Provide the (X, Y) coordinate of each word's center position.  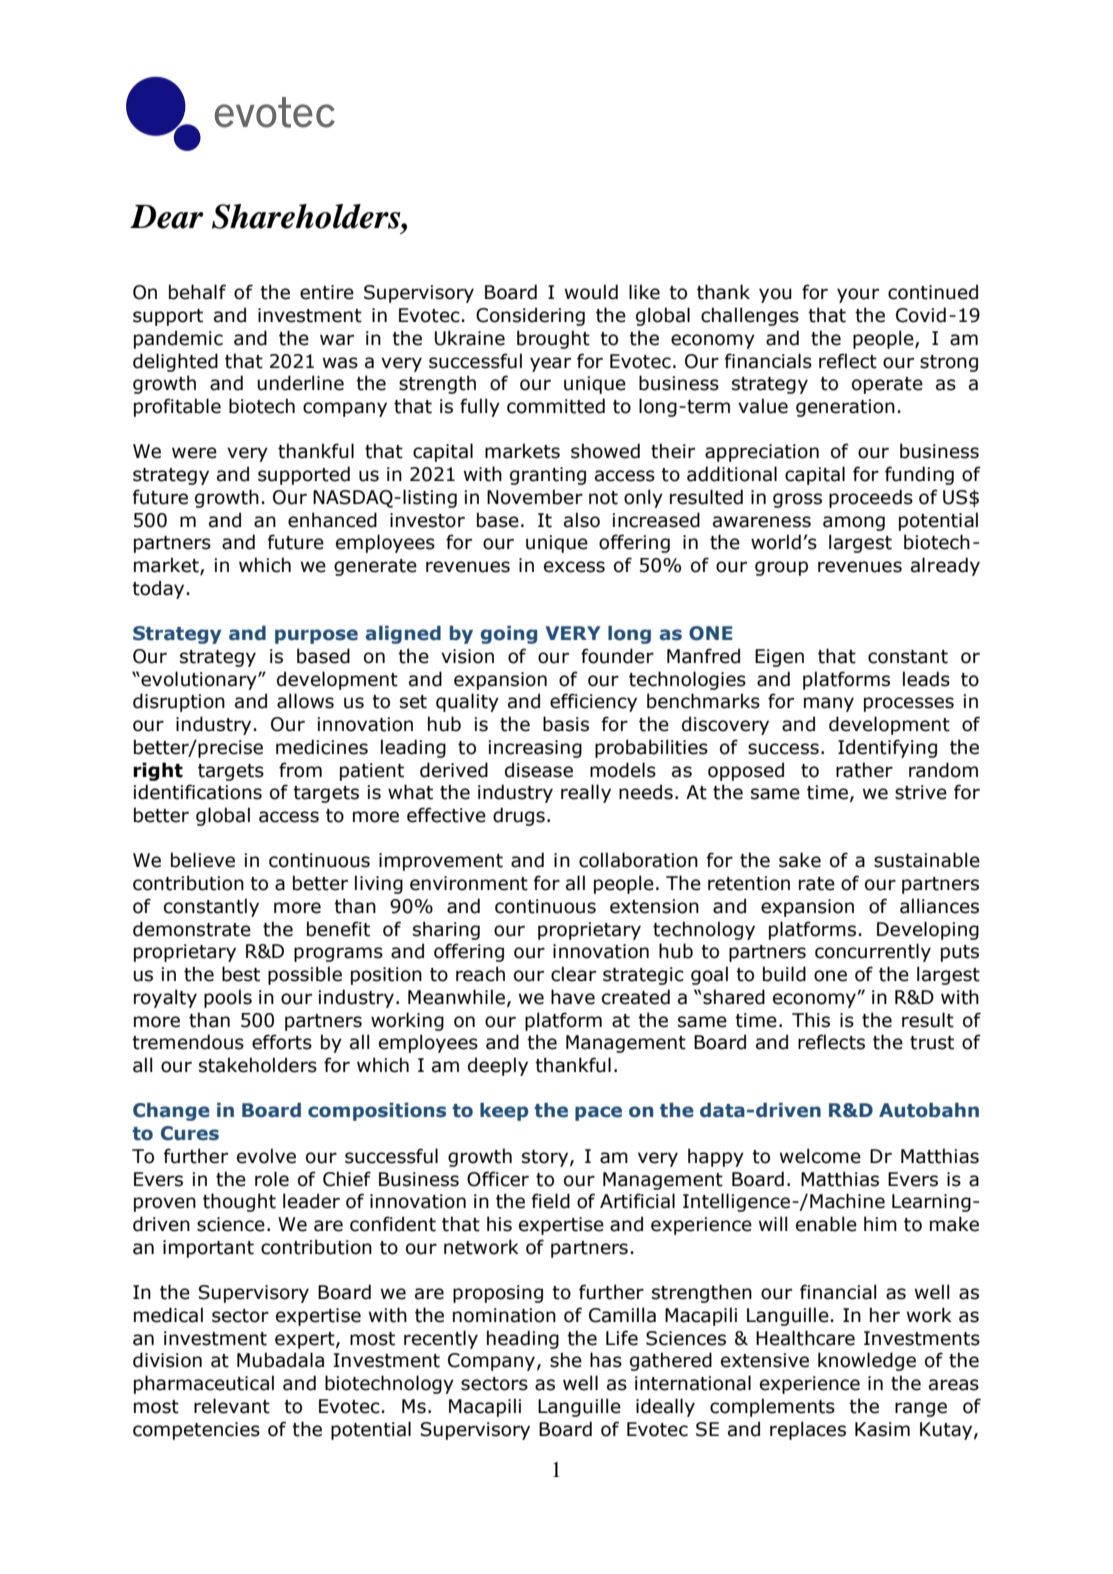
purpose (316, 636)
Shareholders (307, 216)
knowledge (867, 1361)
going (509, 634)
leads (926, 679)
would (591, 292)
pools (228, 998)
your (858, 295)
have (573, 997)
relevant (232, 1406)
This (811, 1020)
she (566, 1360)
